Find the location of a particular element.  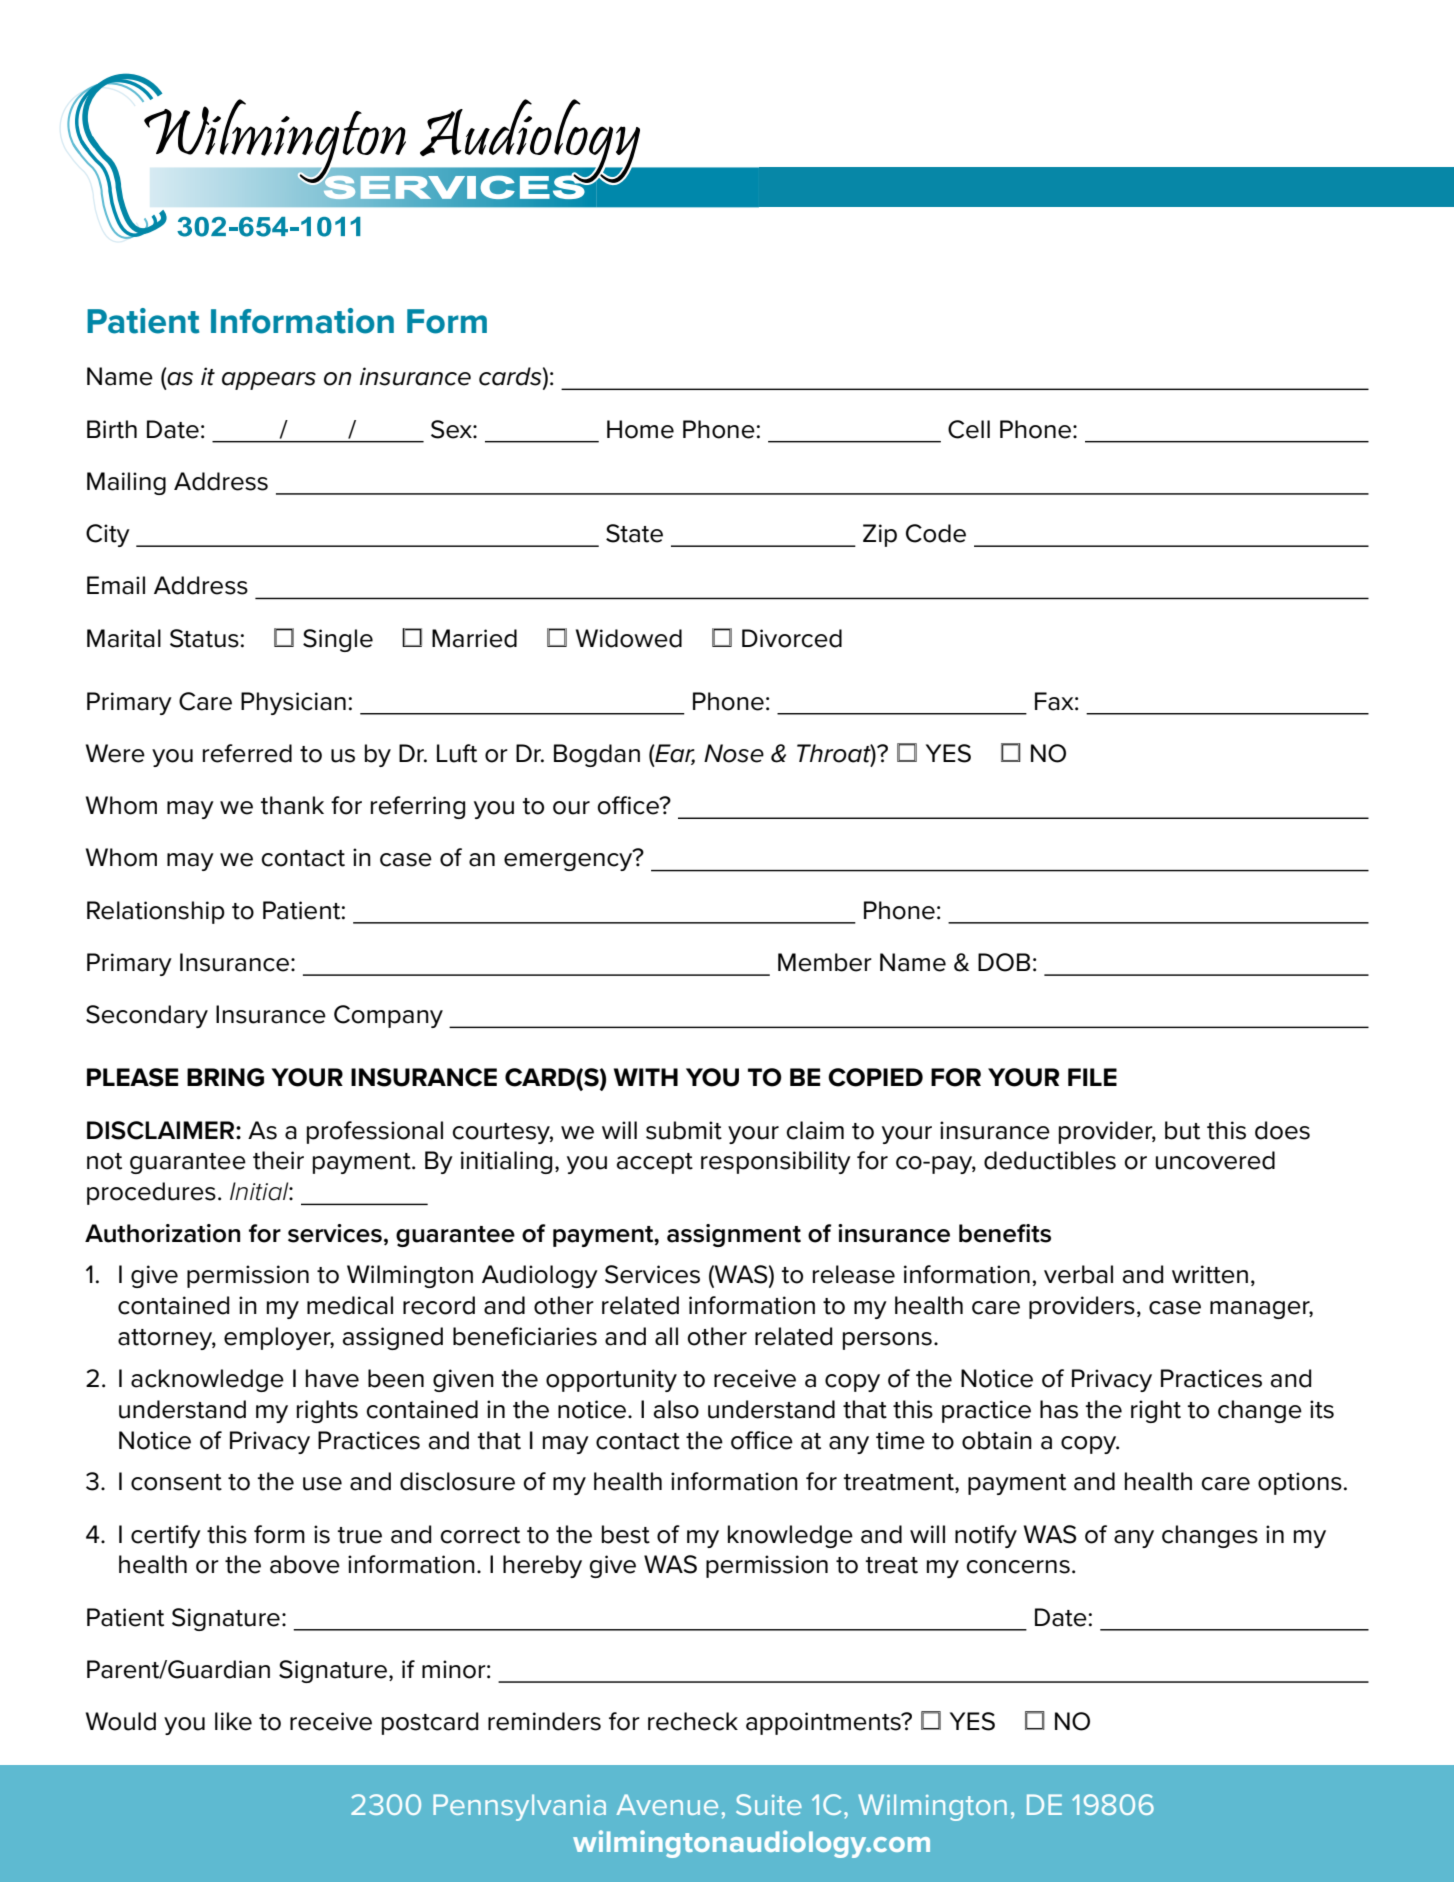

DOB is located at coordinates (1004, 962).
